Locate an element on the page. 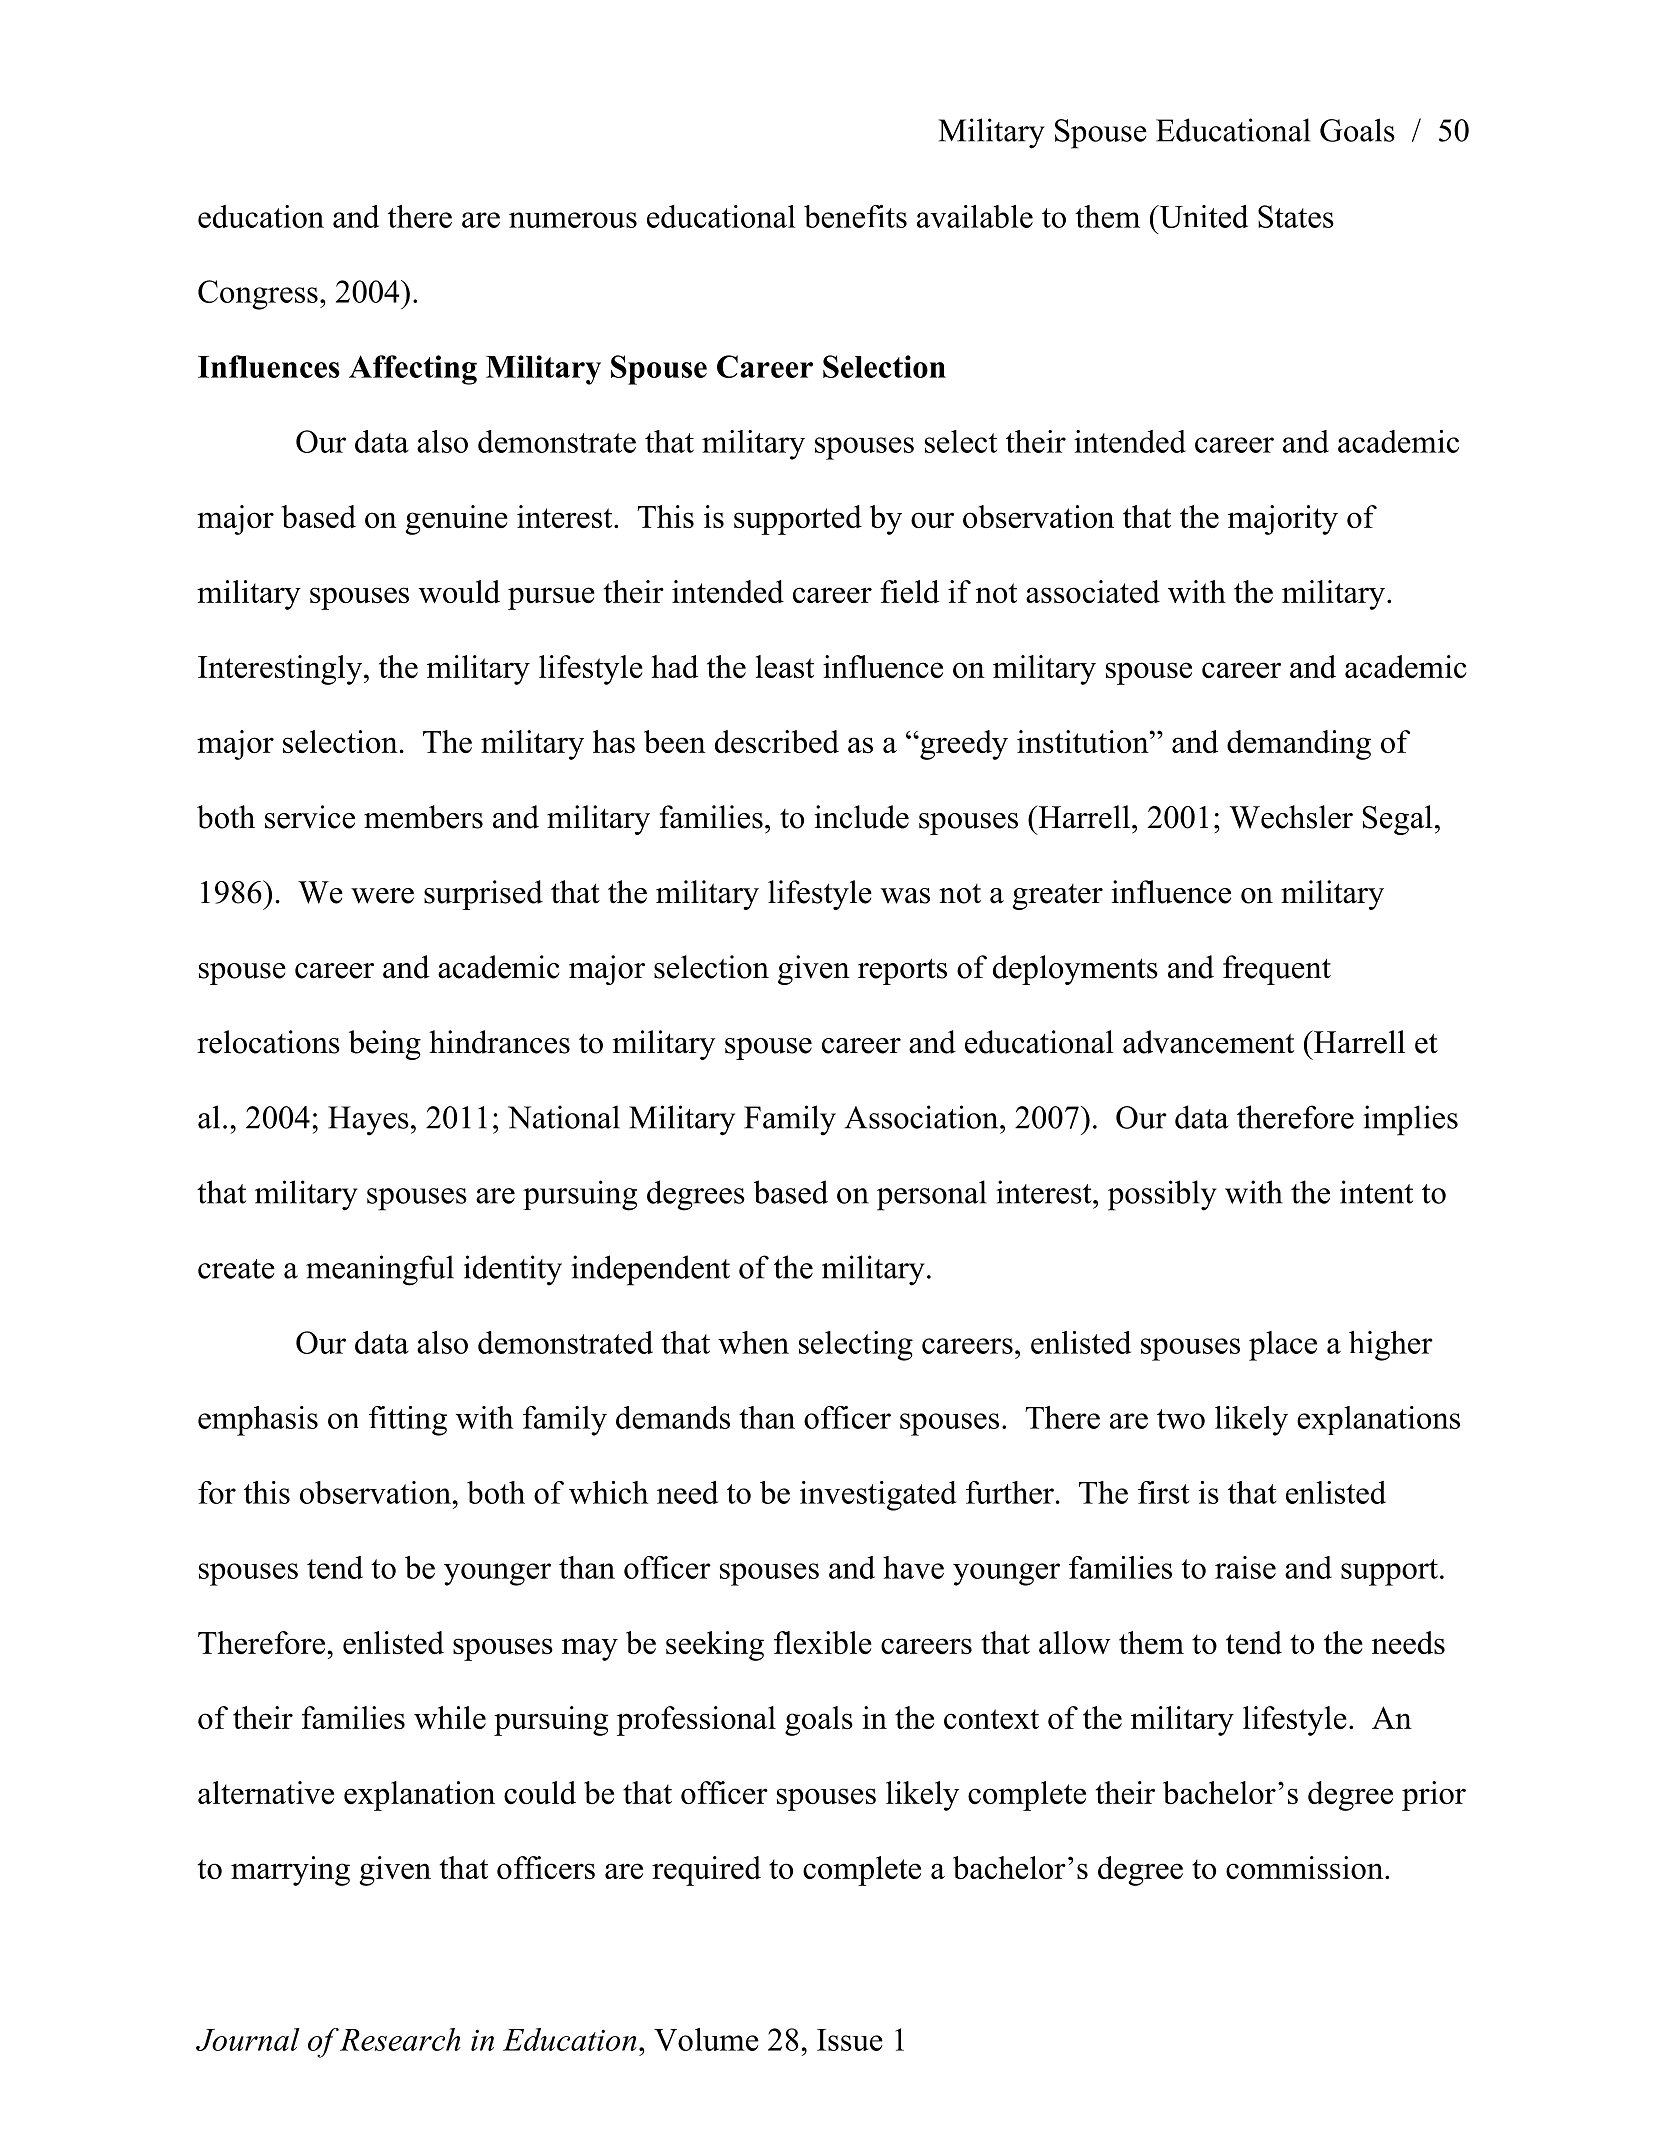 Image resolution: width=1664 pixels, height=2154 pixels. Congress is located at coordinates (258, 295).
